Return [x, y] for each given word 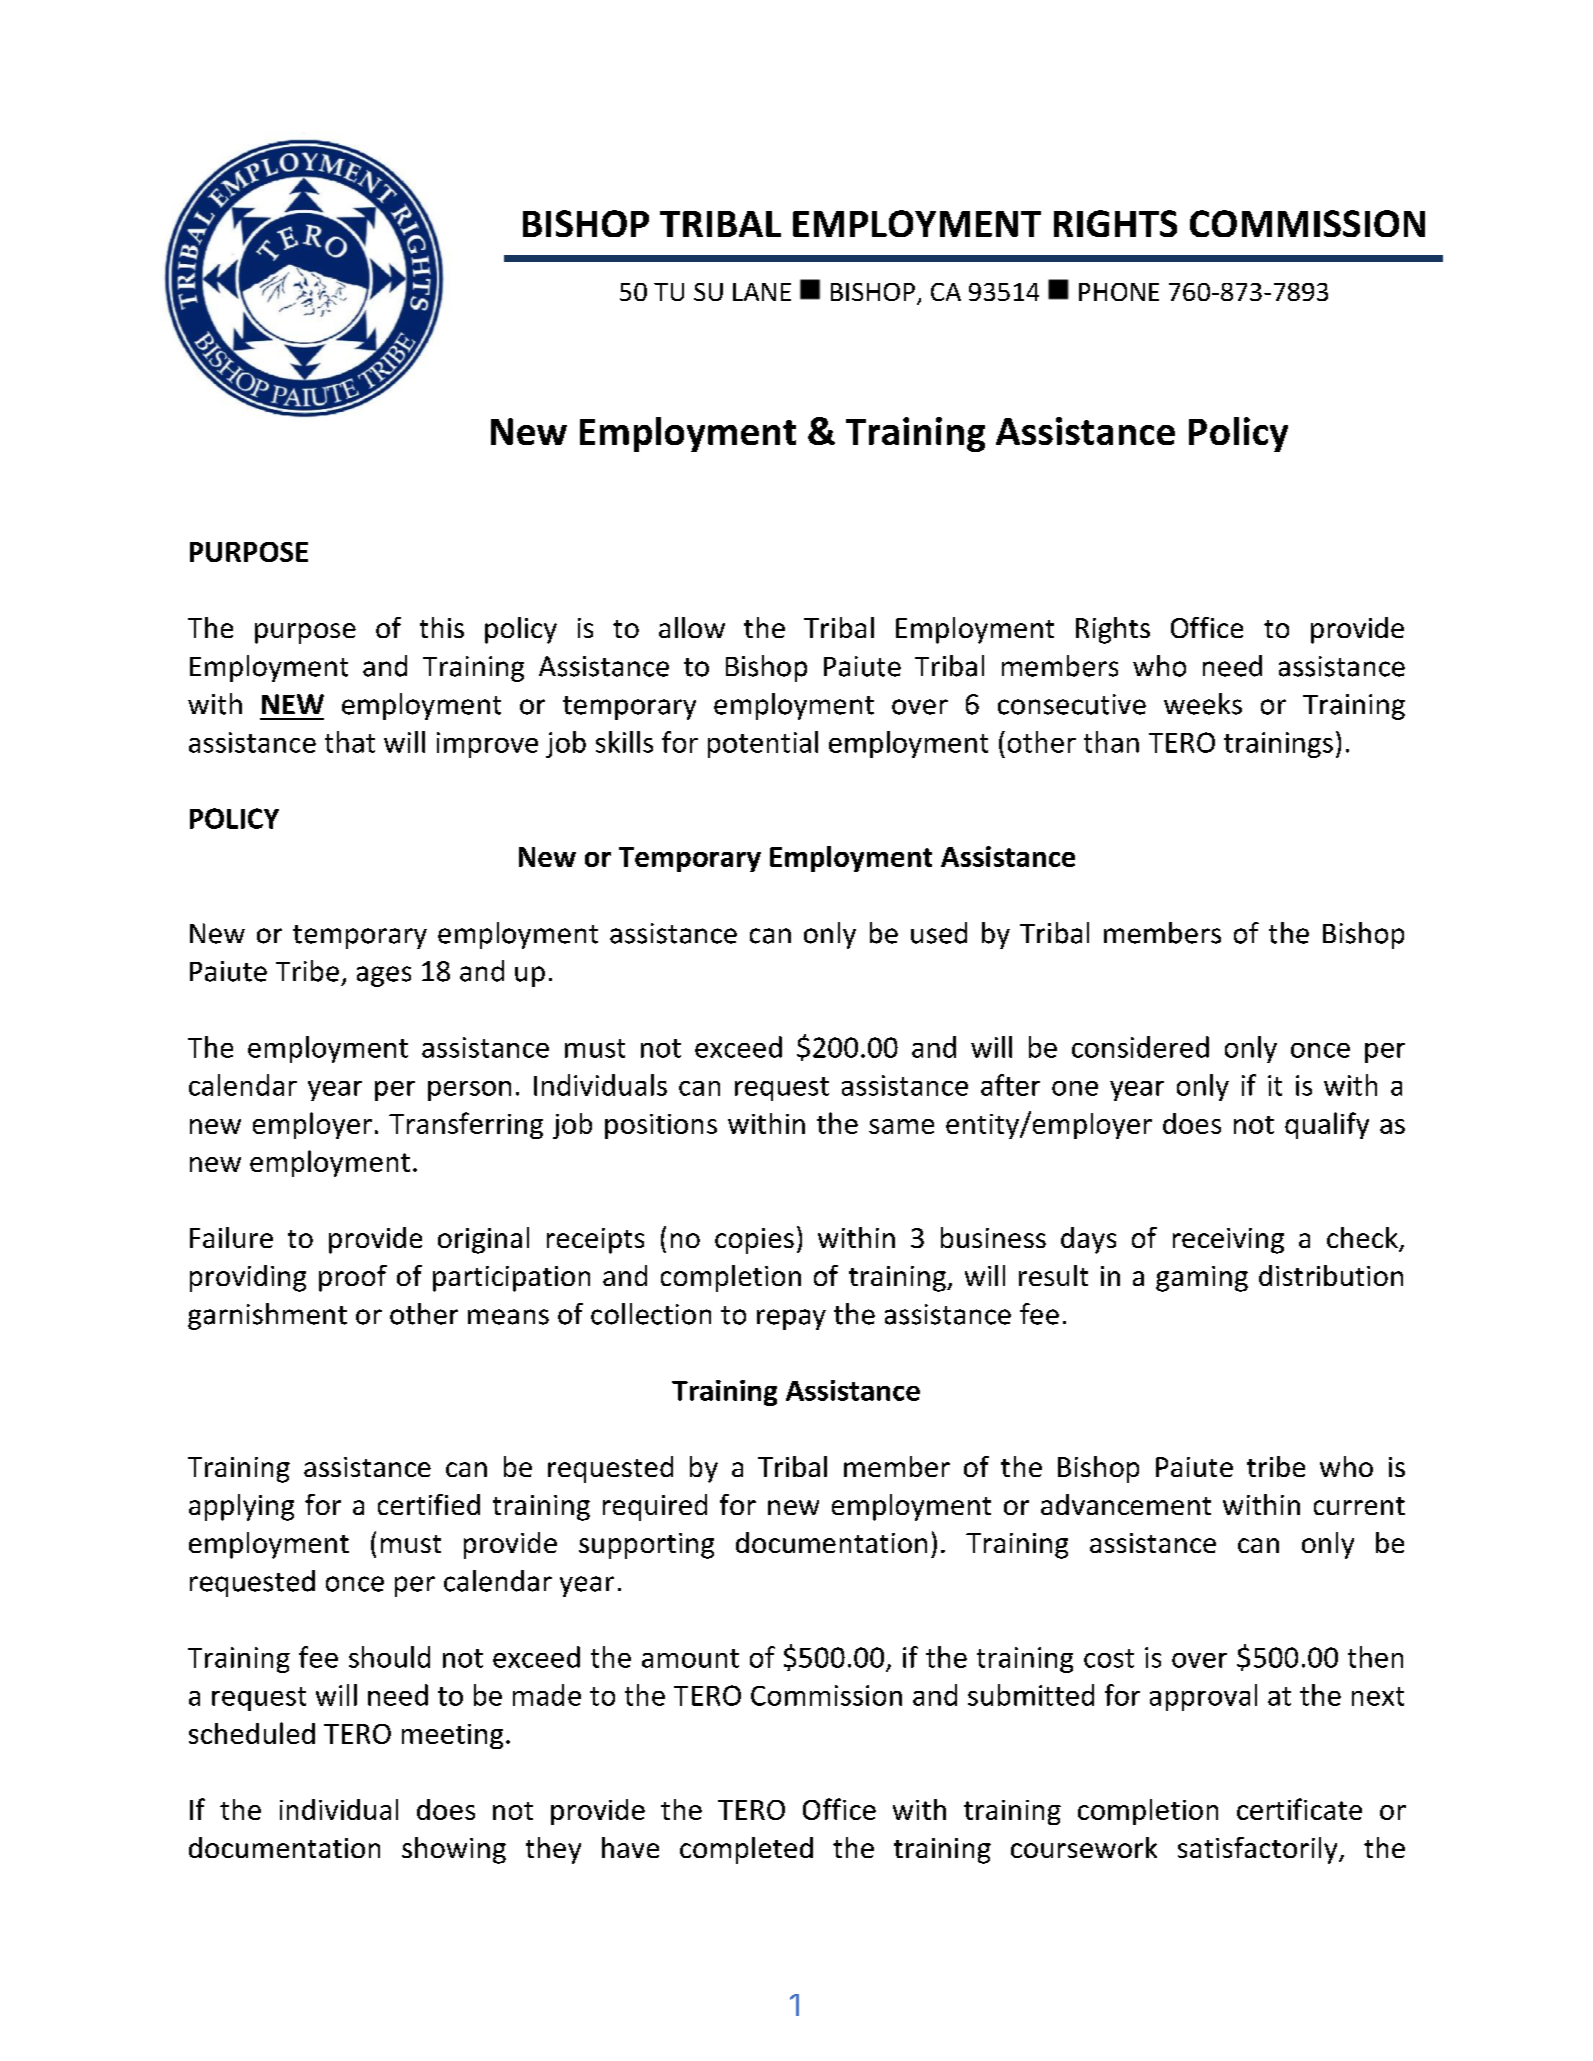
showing [454, 1850]
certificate [1299, 1809]
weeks [1203, 704]
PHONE [1119, 292]
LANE [762, 292]
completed [746, 1850]
